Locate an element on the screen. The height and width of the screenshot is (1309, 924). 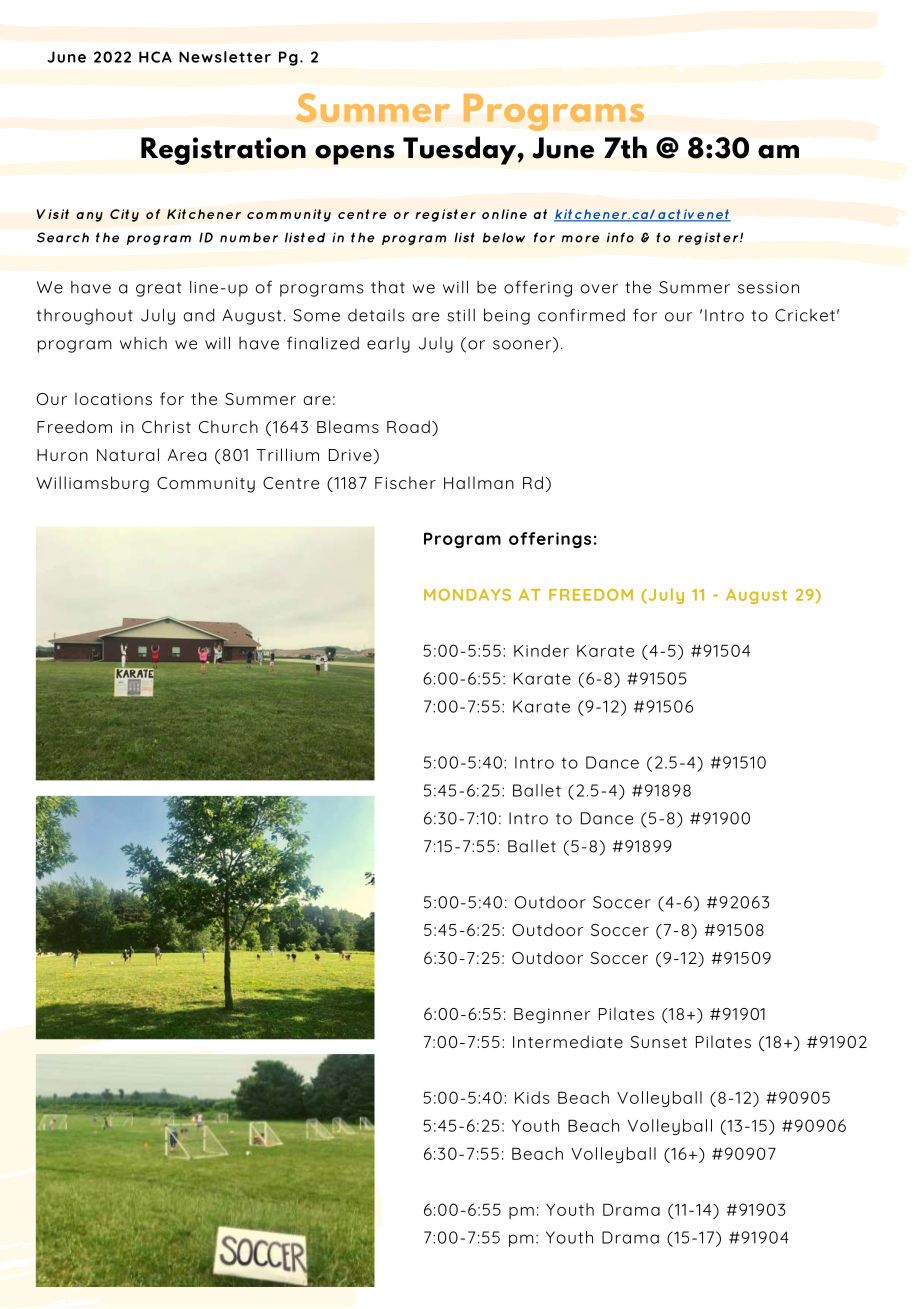
HCA is located at coordinates (155, 57).
